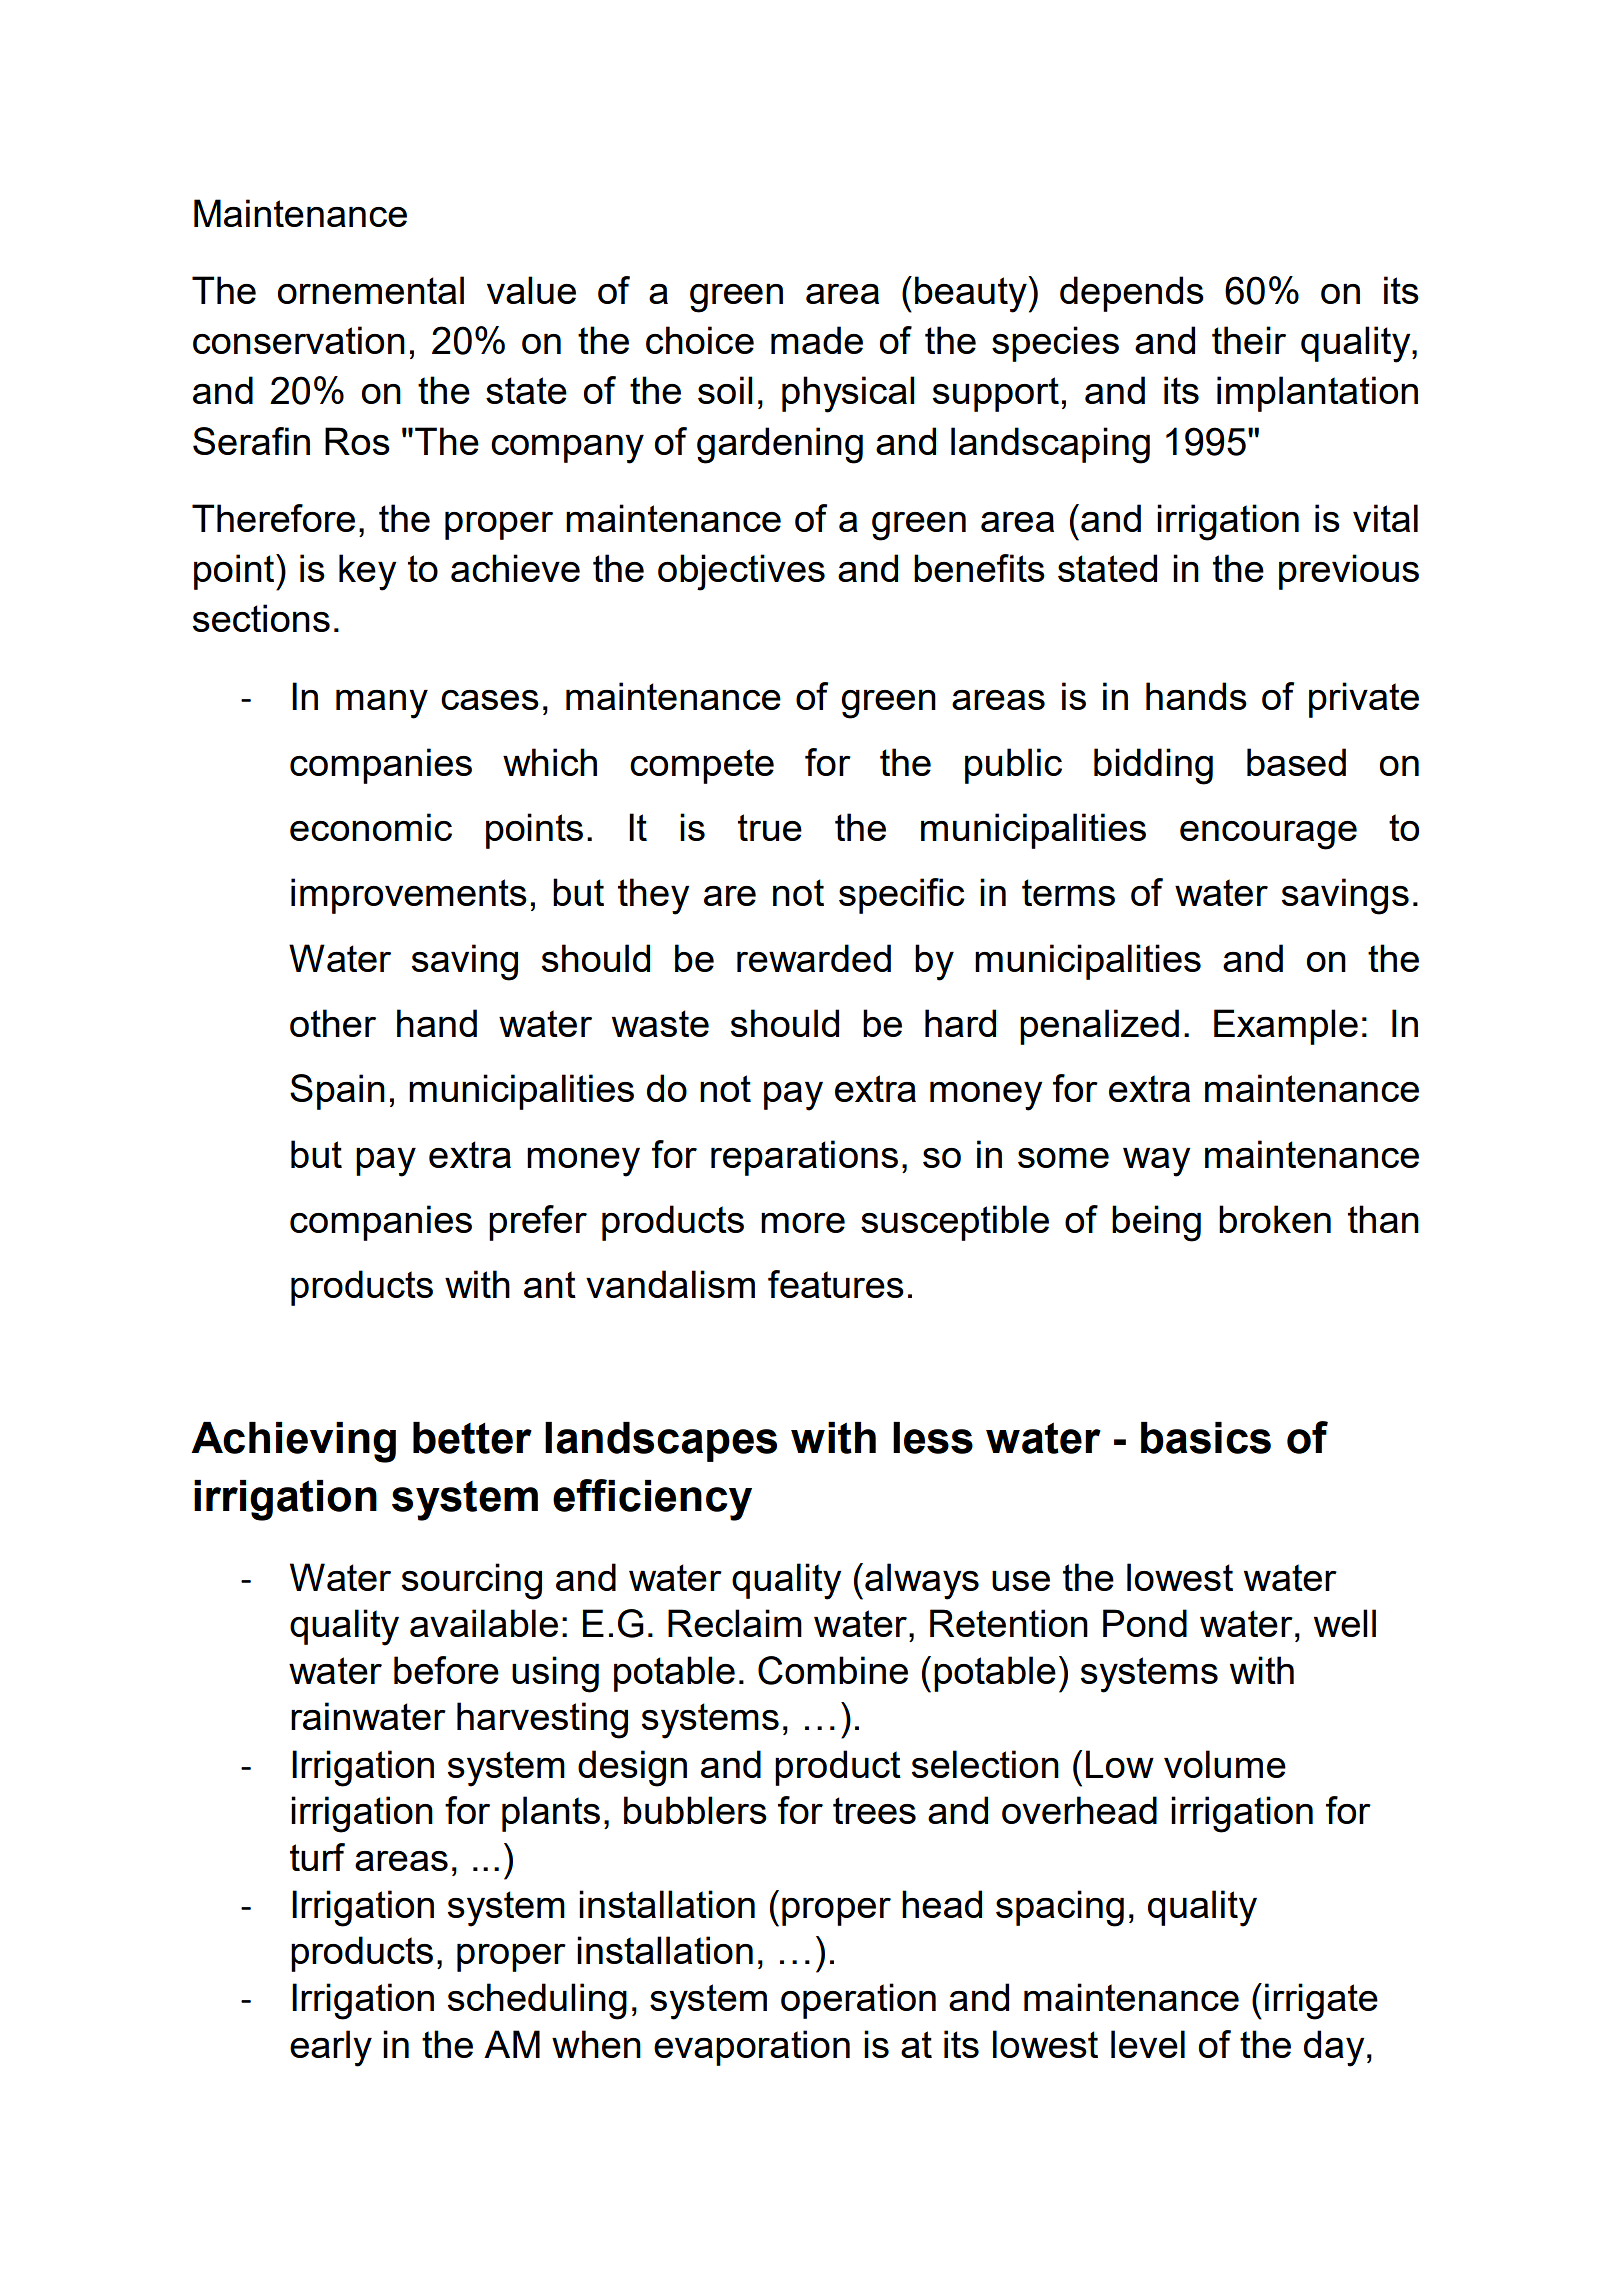  Describe the element at coordinates (817, 340) in the screenshot. I see `made` at that location.
